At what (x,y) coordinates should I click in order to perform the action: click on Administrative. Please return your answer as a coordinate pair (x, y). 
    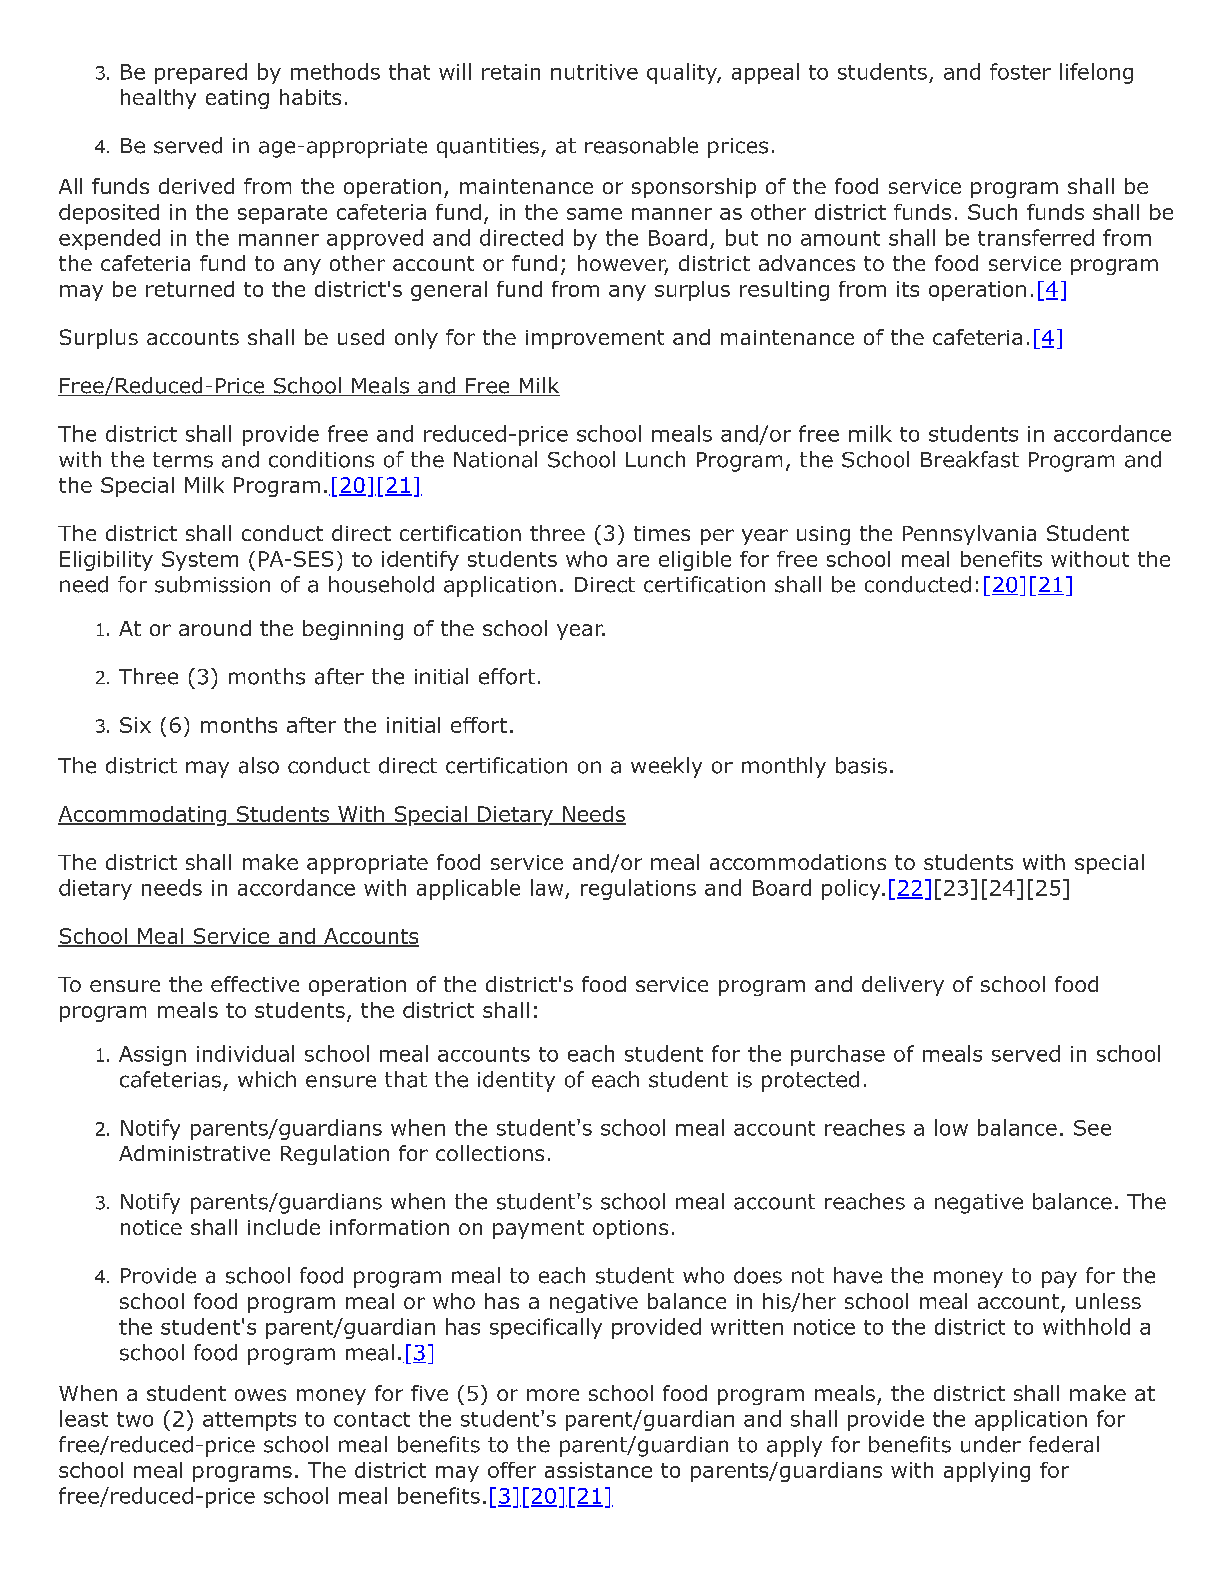
    Looking at the image, I should click on (194, 1153).
